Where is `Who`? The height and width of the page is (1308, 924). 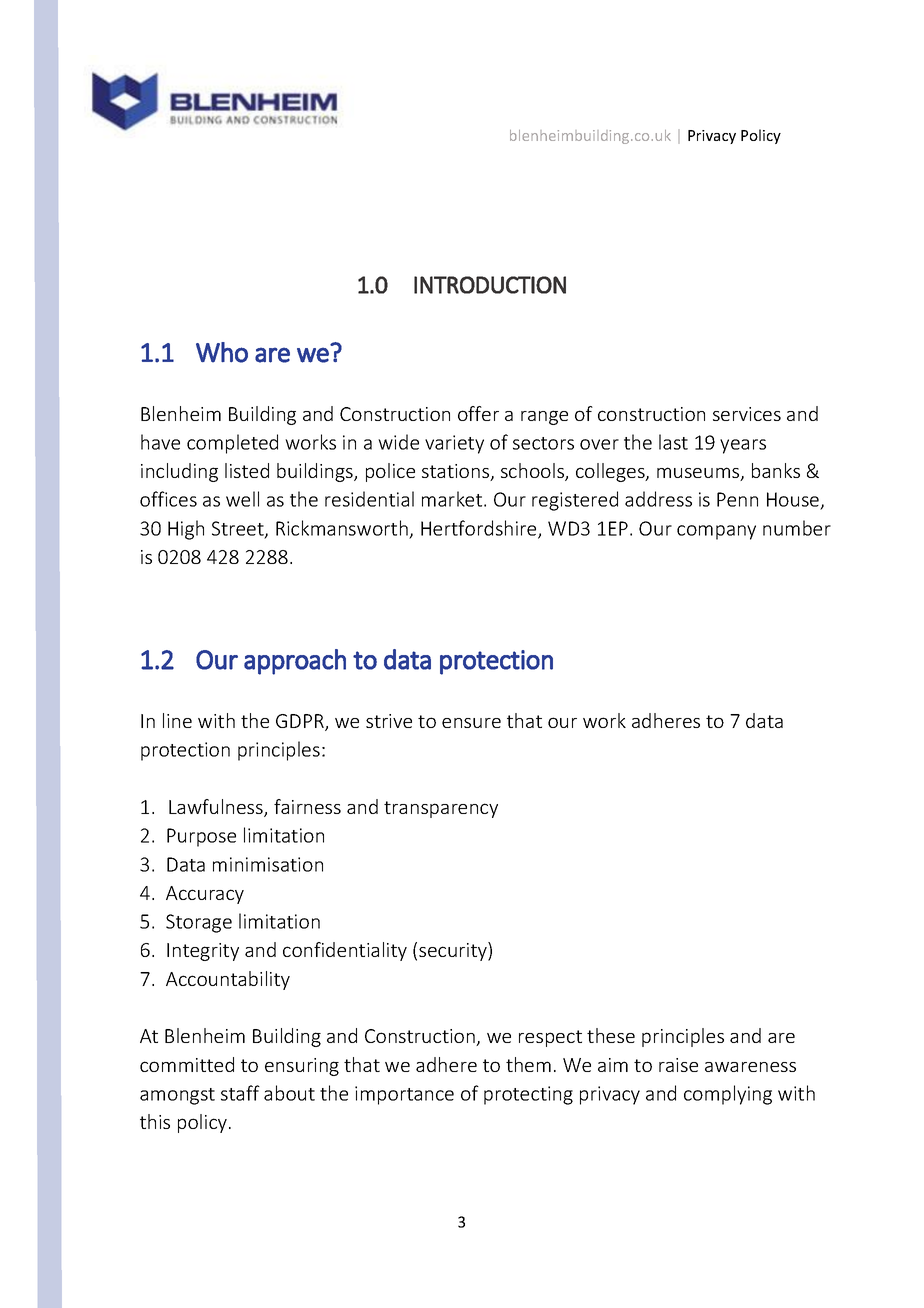
Who is located at coordinates (222, 352).
